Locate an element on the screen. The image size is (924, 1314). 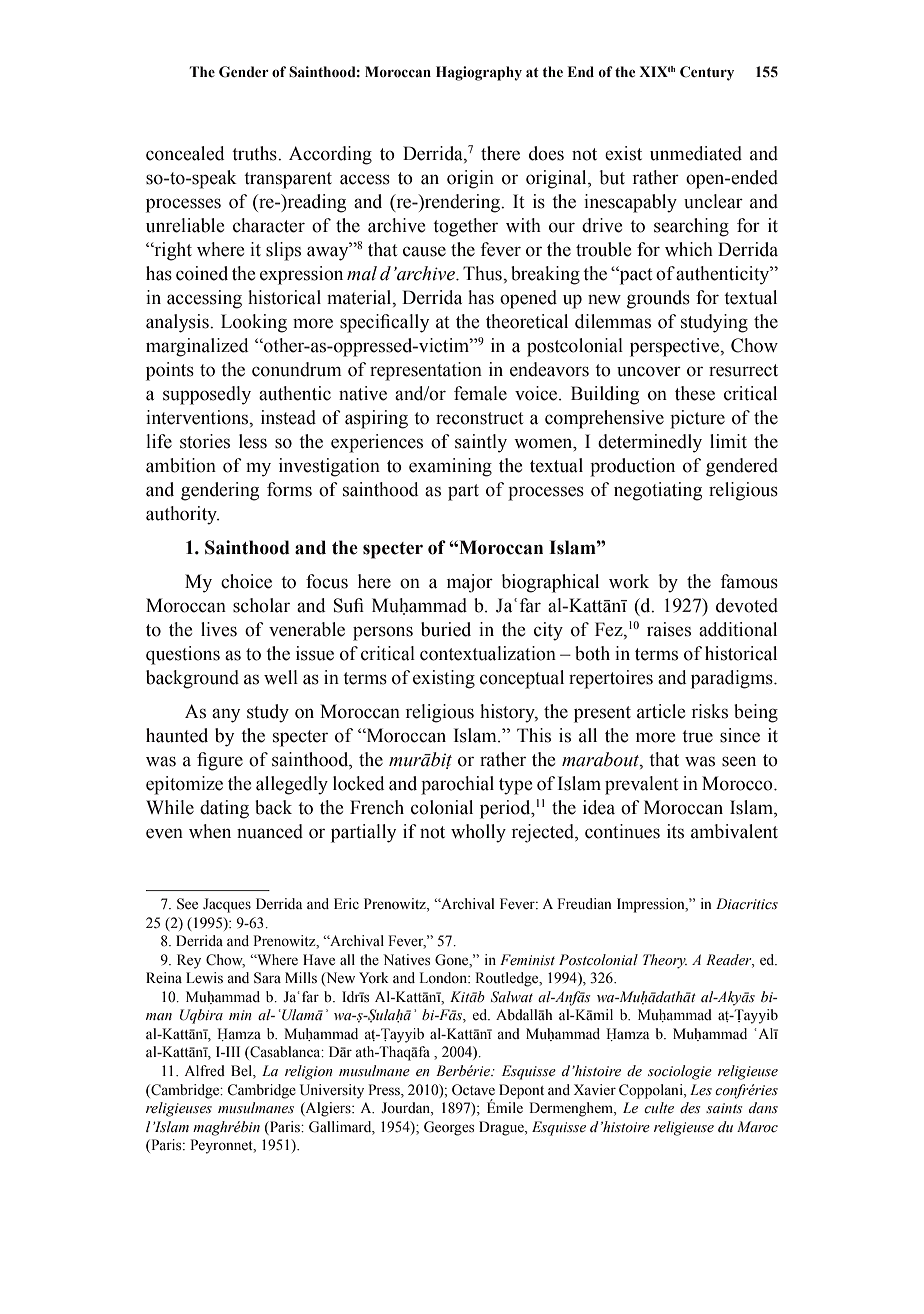
Century is located at coordinates (707, 73).
